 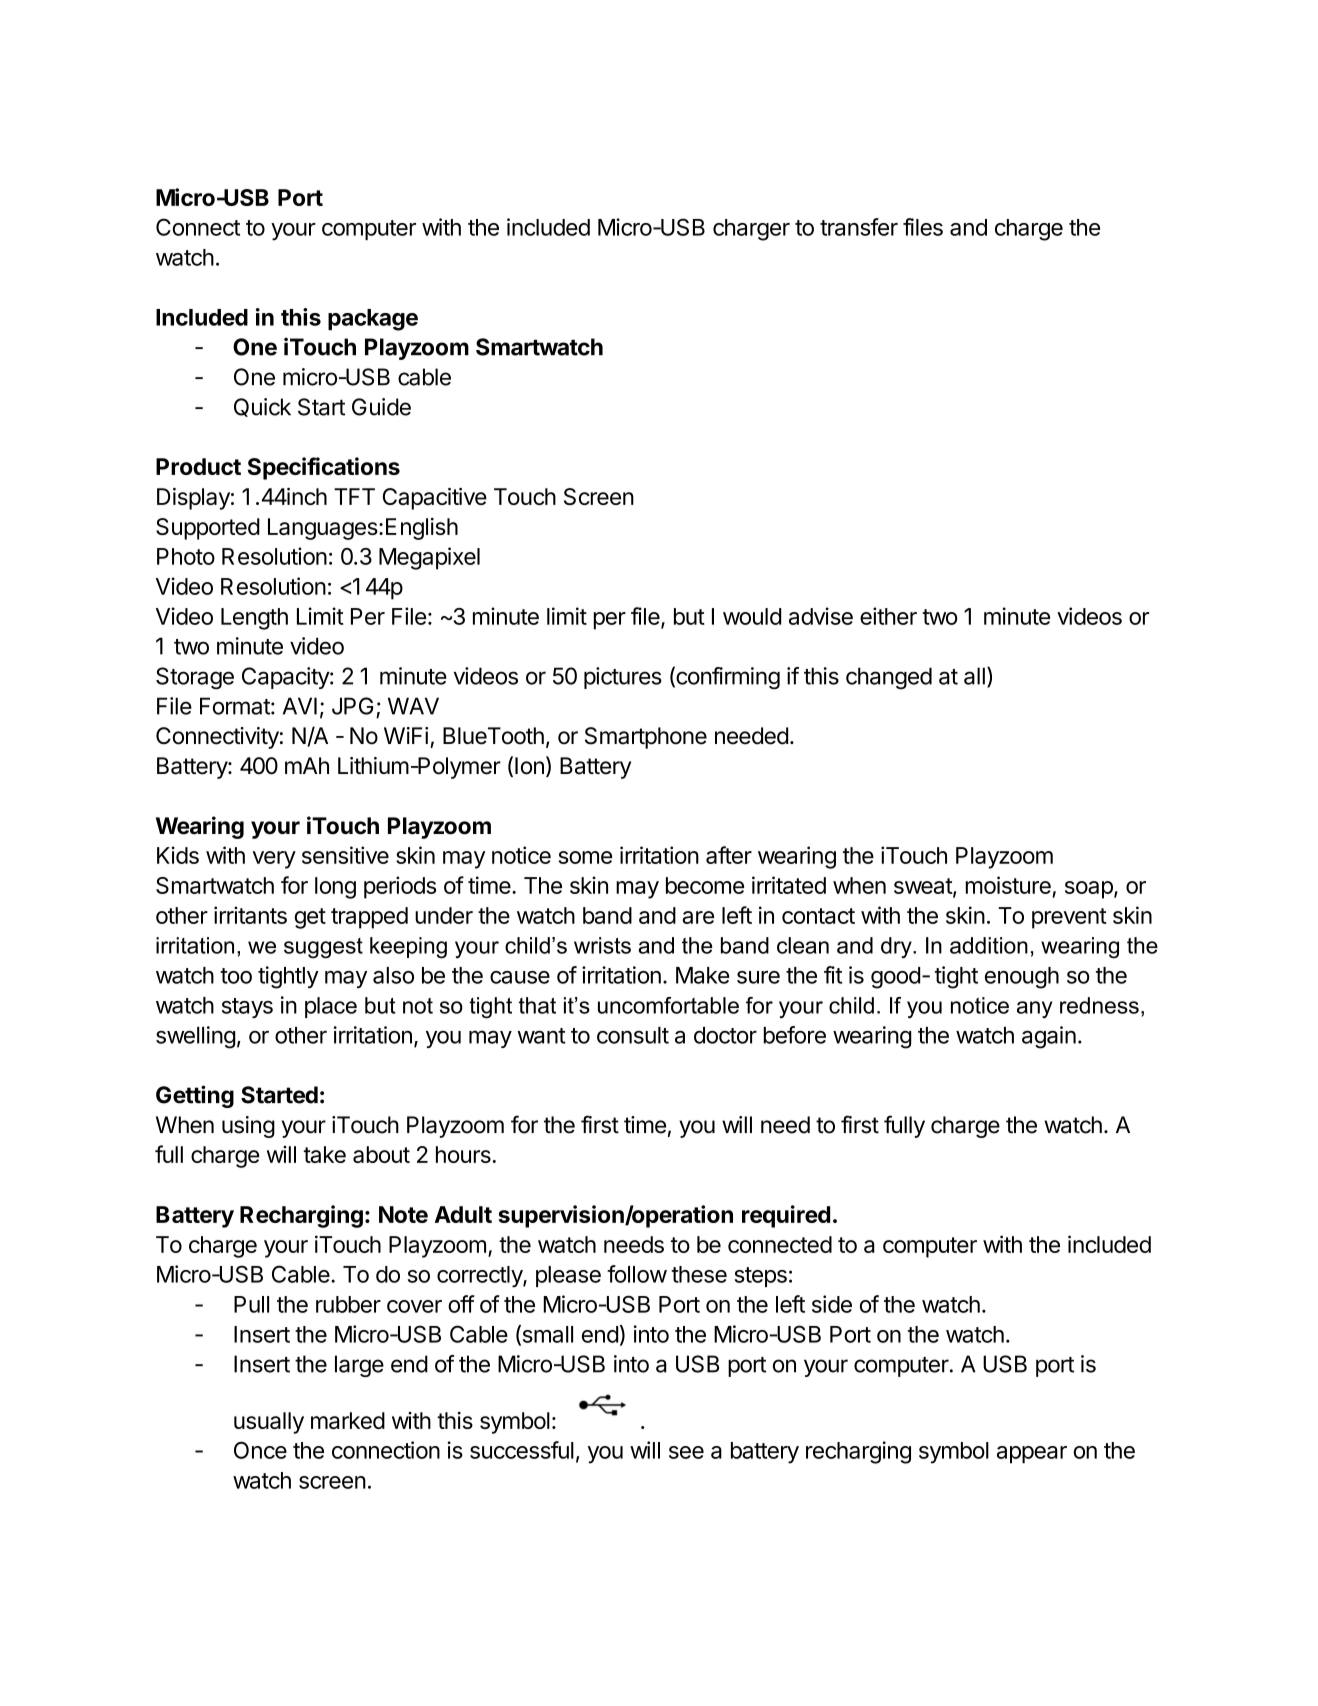 What do you see at coordinates (623, 678) in the screenshot?
I see `pictures` at bounding box center [623, 678].
